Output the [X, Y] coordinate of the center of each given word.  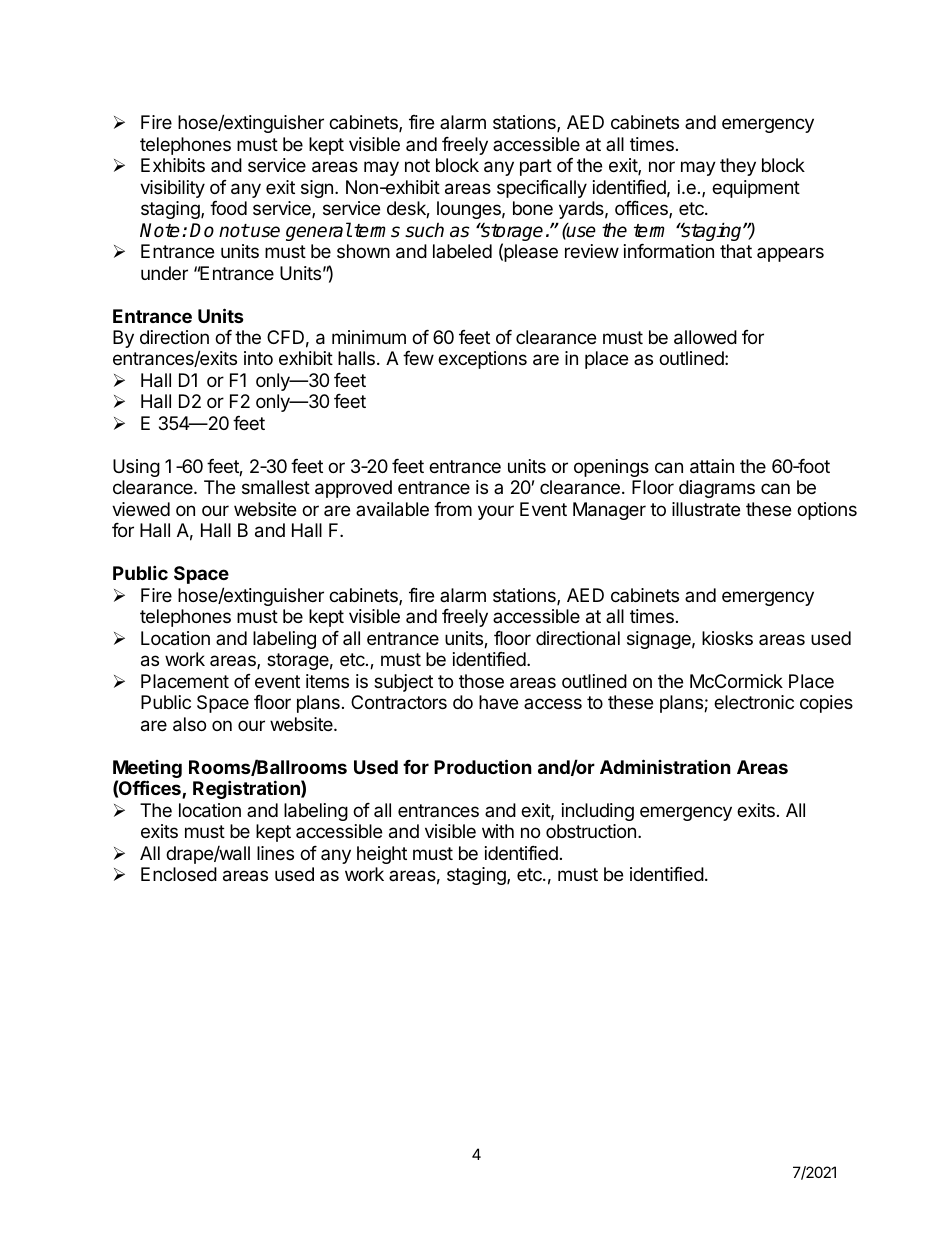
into [258, 358]
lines [275, 853]
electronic [754, 702]
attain [712, 466]
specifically [542, 189]
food [228, 208]
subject [403, 683]
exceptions [482, 360]
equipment [756, 189]
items [327, 681]
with [498, 831]
